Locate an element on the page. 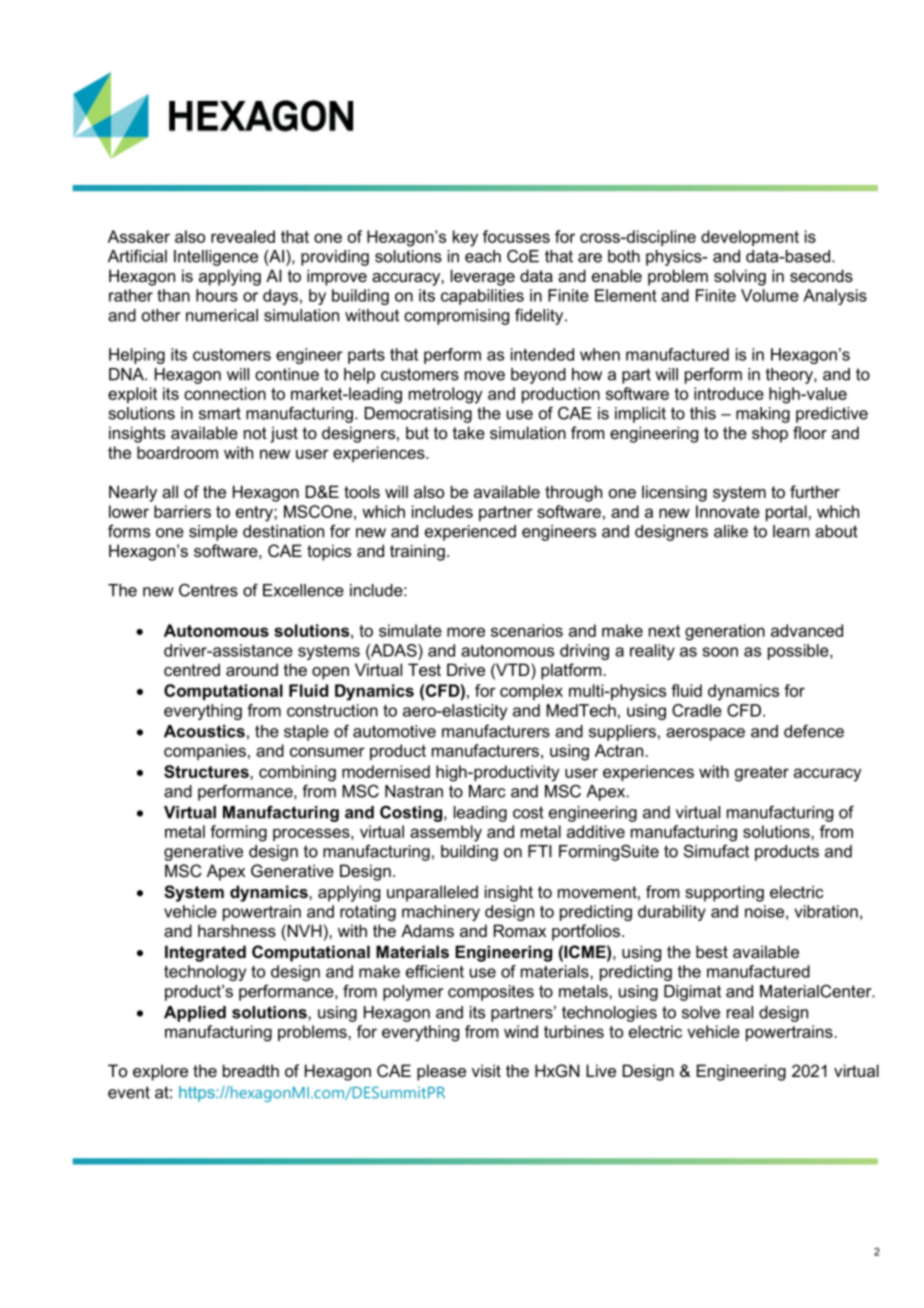 Image resolution: width=924 pixels, height=1308 pixels. soon is located at coordinates (720, 652).
